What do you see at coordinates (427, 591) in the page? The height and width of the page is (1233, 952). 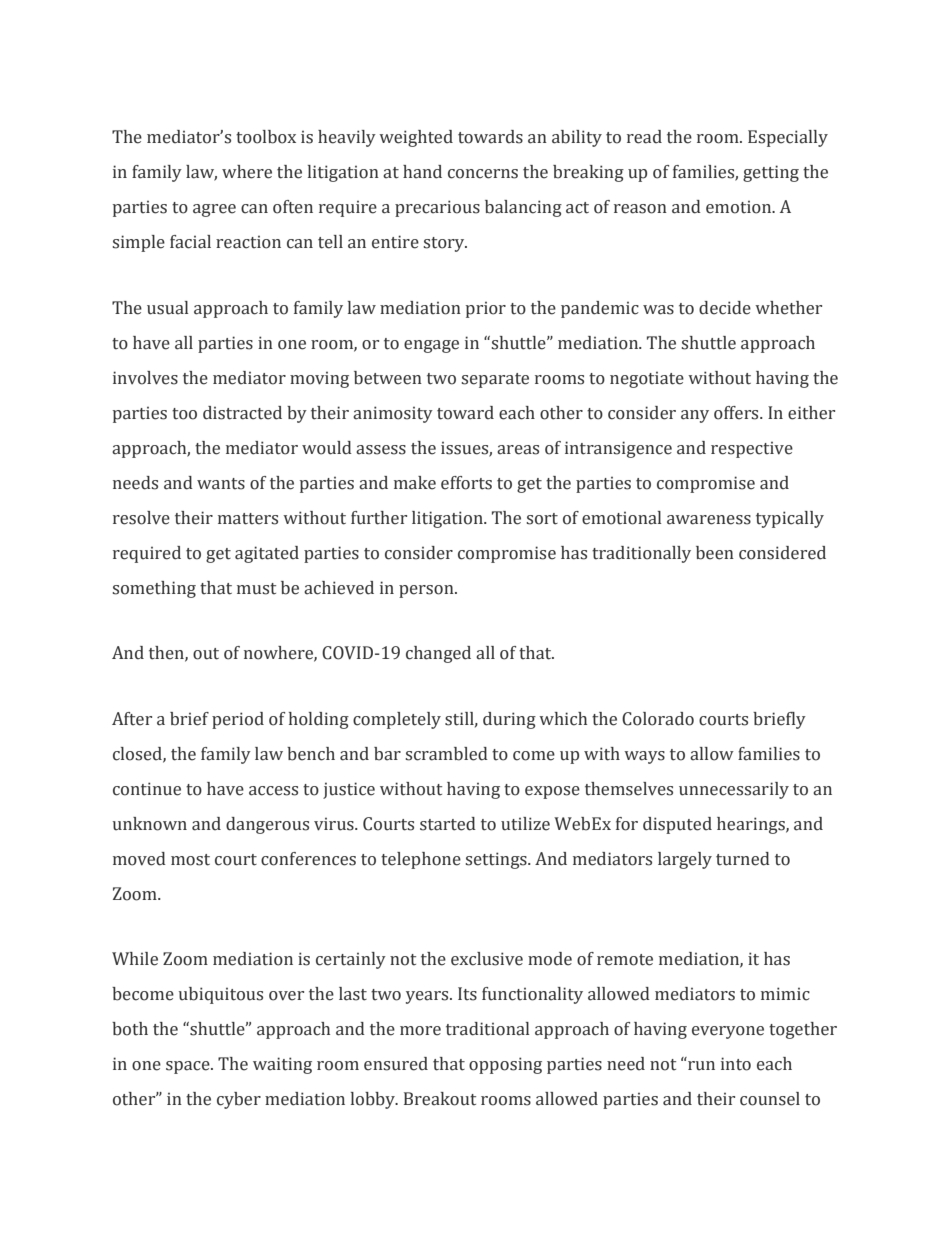 I see `person` at bounding box center [427, 591].
